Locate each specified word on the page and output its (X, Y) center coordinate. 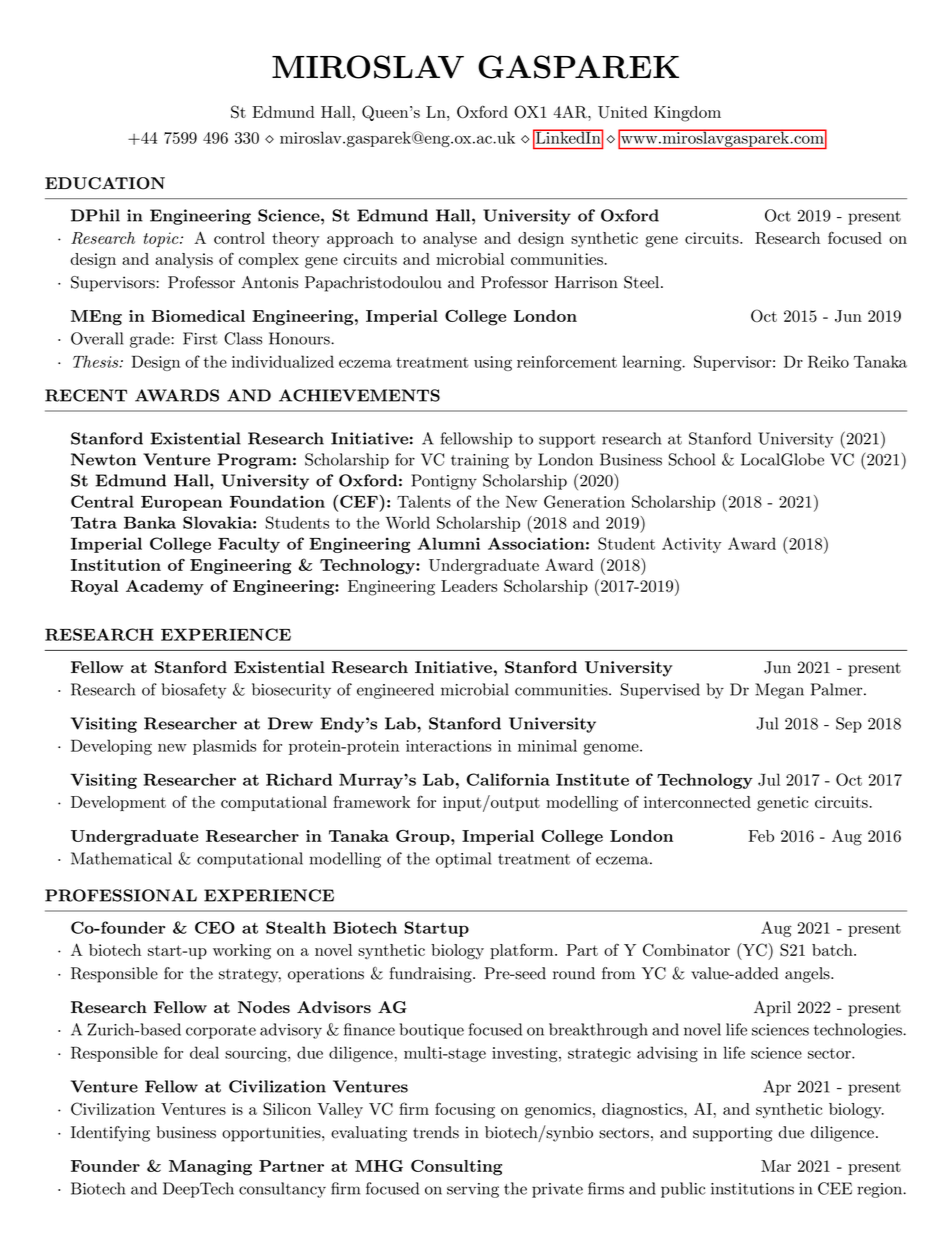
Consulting (456, 1168)
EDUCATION (105, 183)
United (623, 112)
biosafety (193, 691)
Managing (210, 1168)
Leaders (469, 586)
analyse (450, 240)
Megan (779, 691)
